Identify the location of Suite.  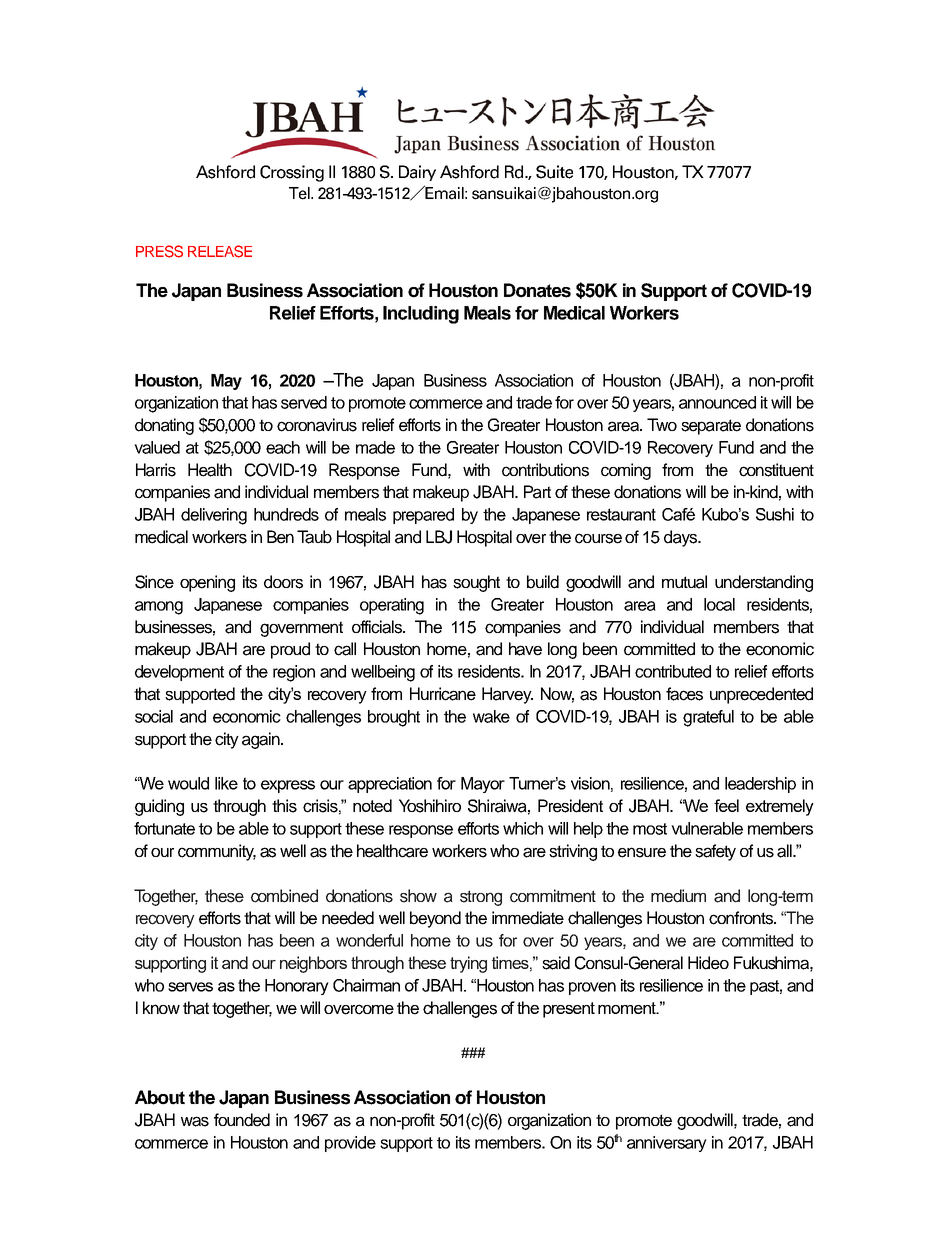
(554, 172).
